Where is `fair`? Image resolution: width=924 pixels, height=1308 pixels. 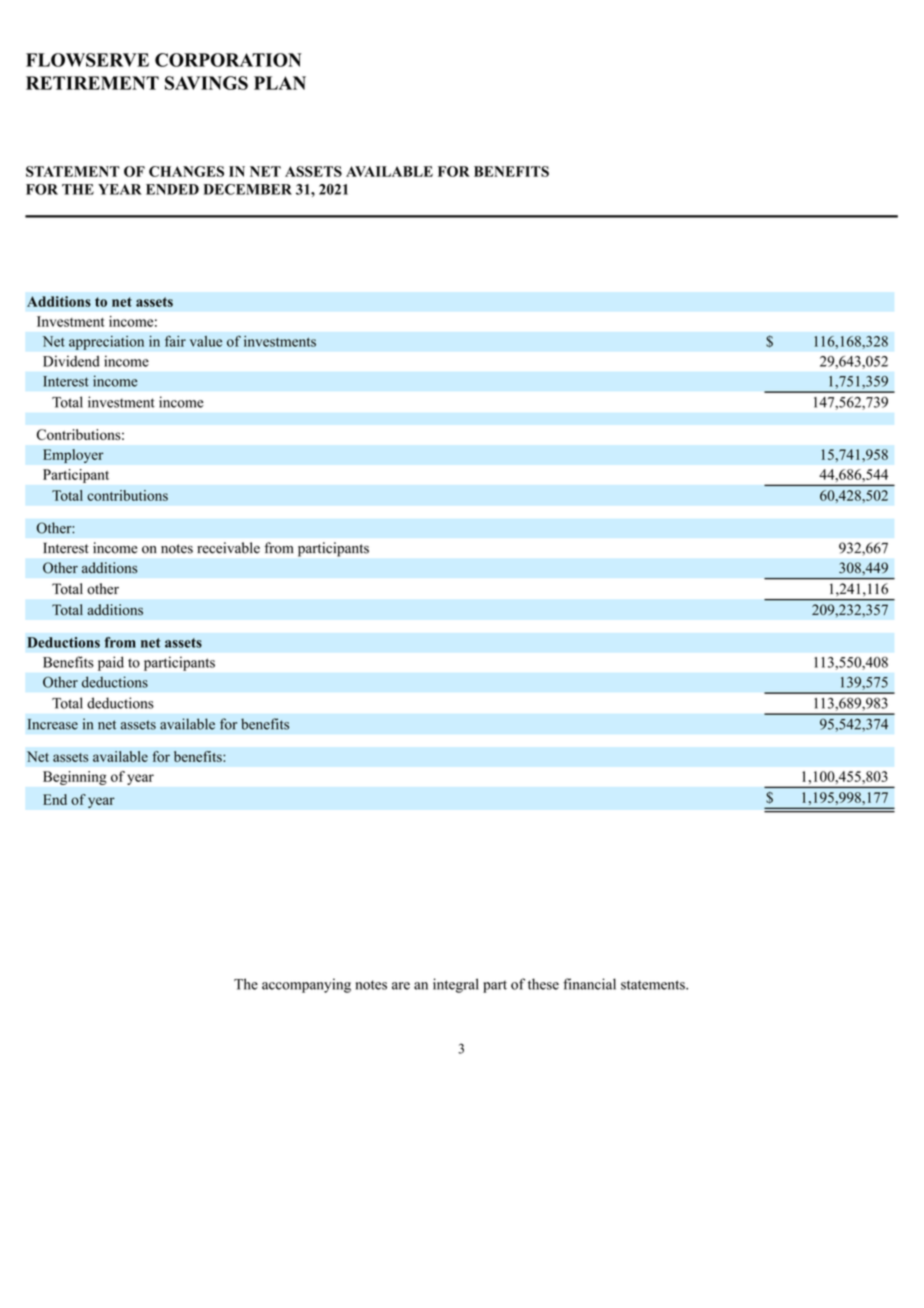 fair is located at coordinates (175, 341).
